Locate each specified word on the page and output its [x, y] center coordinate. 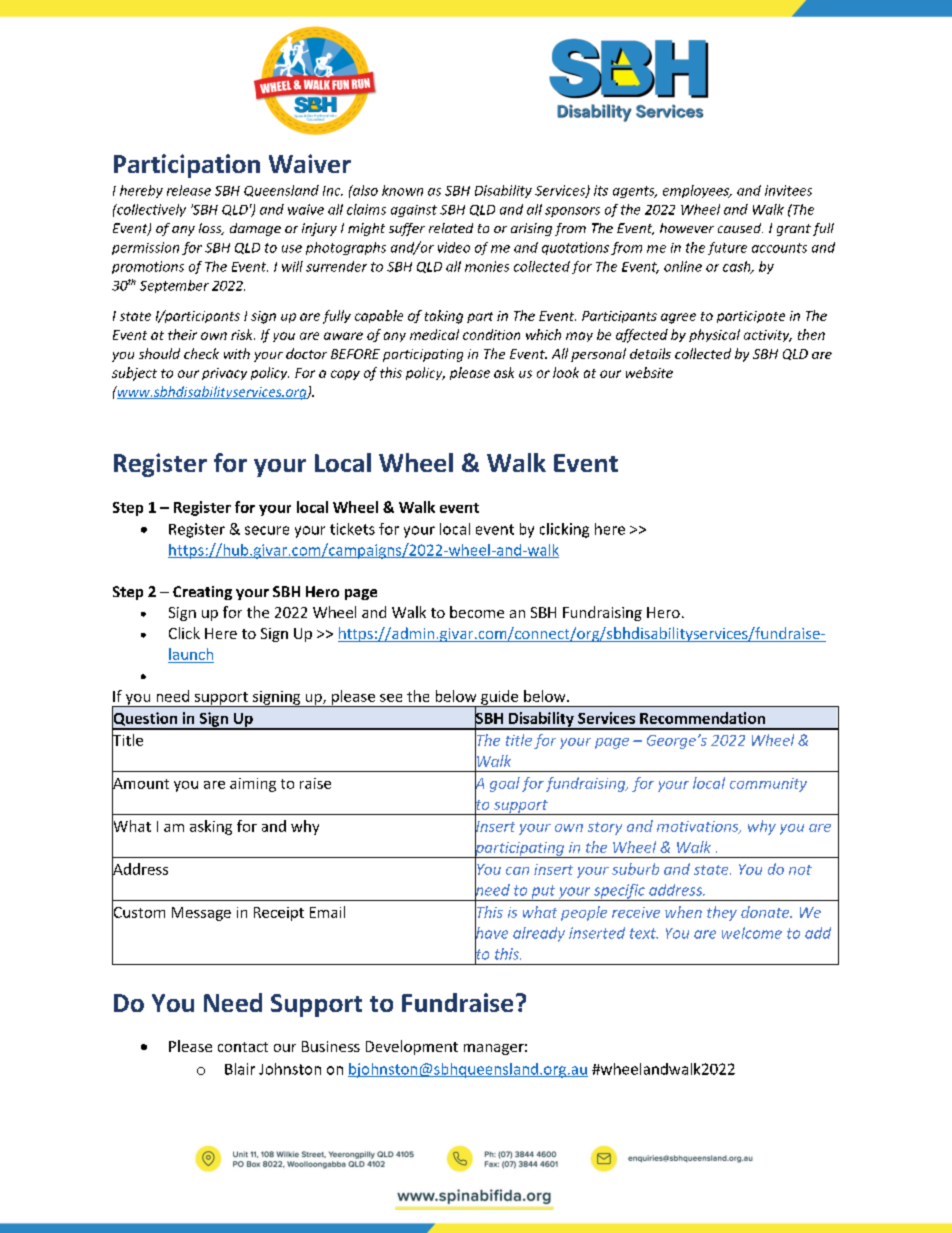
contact [243, 1047]
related [451, 228]
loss [211, 229]
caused [740, 228]
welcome [752, 933]
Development [412, 1047]
